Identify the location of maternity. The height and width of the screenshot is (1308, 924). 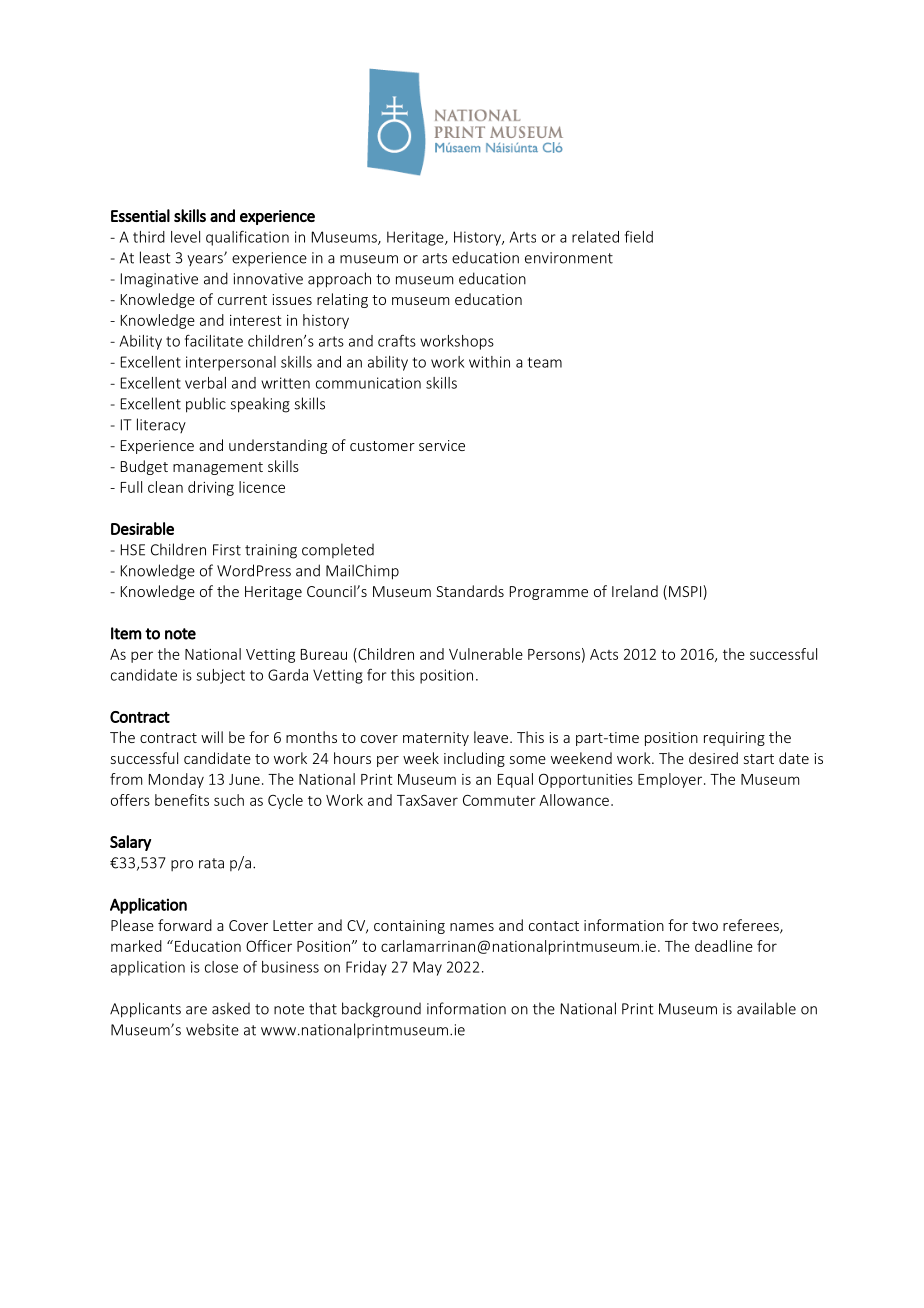
(436, 739).
